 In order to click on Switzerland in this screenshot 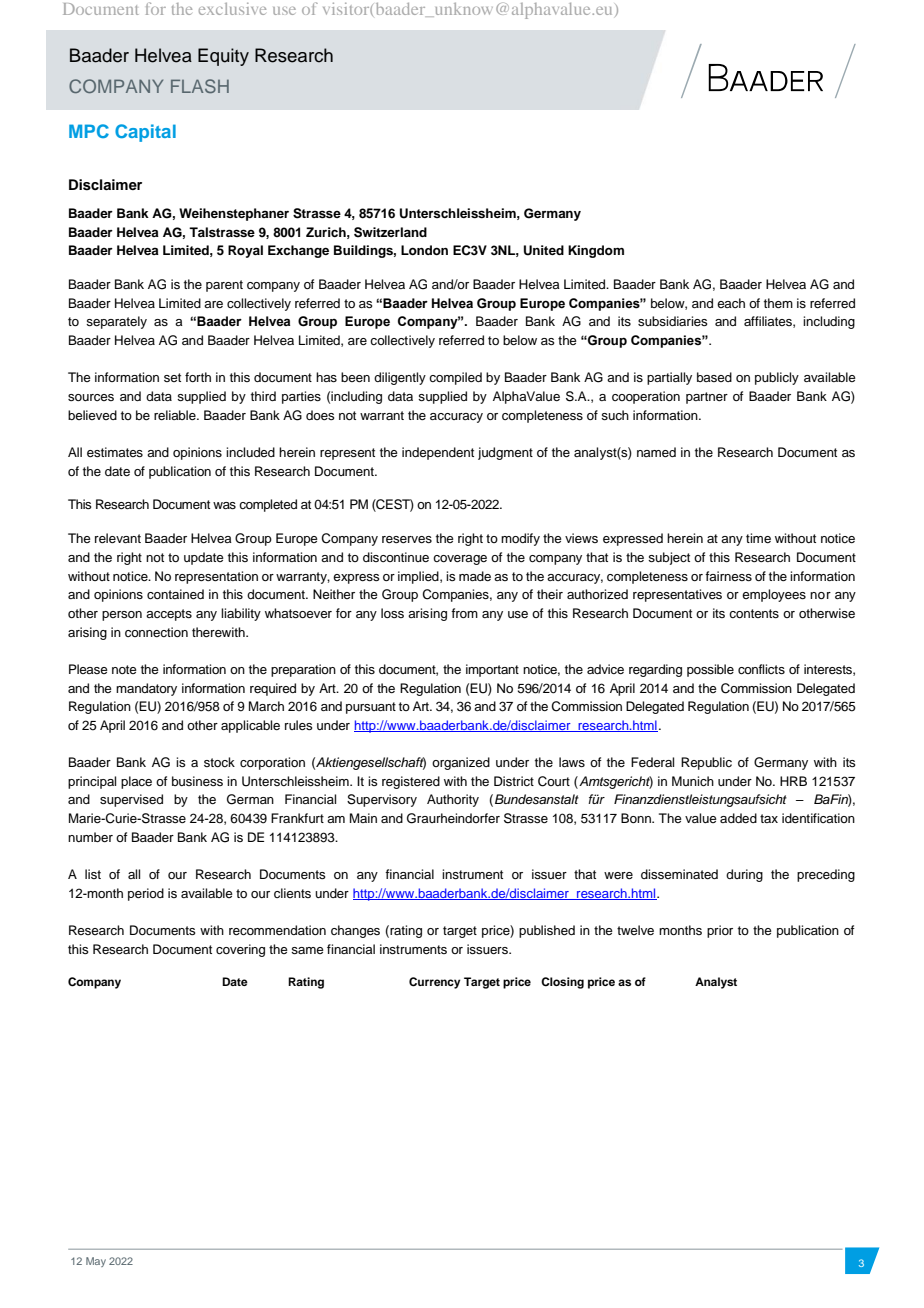, I will do `click(390, 232)`.
